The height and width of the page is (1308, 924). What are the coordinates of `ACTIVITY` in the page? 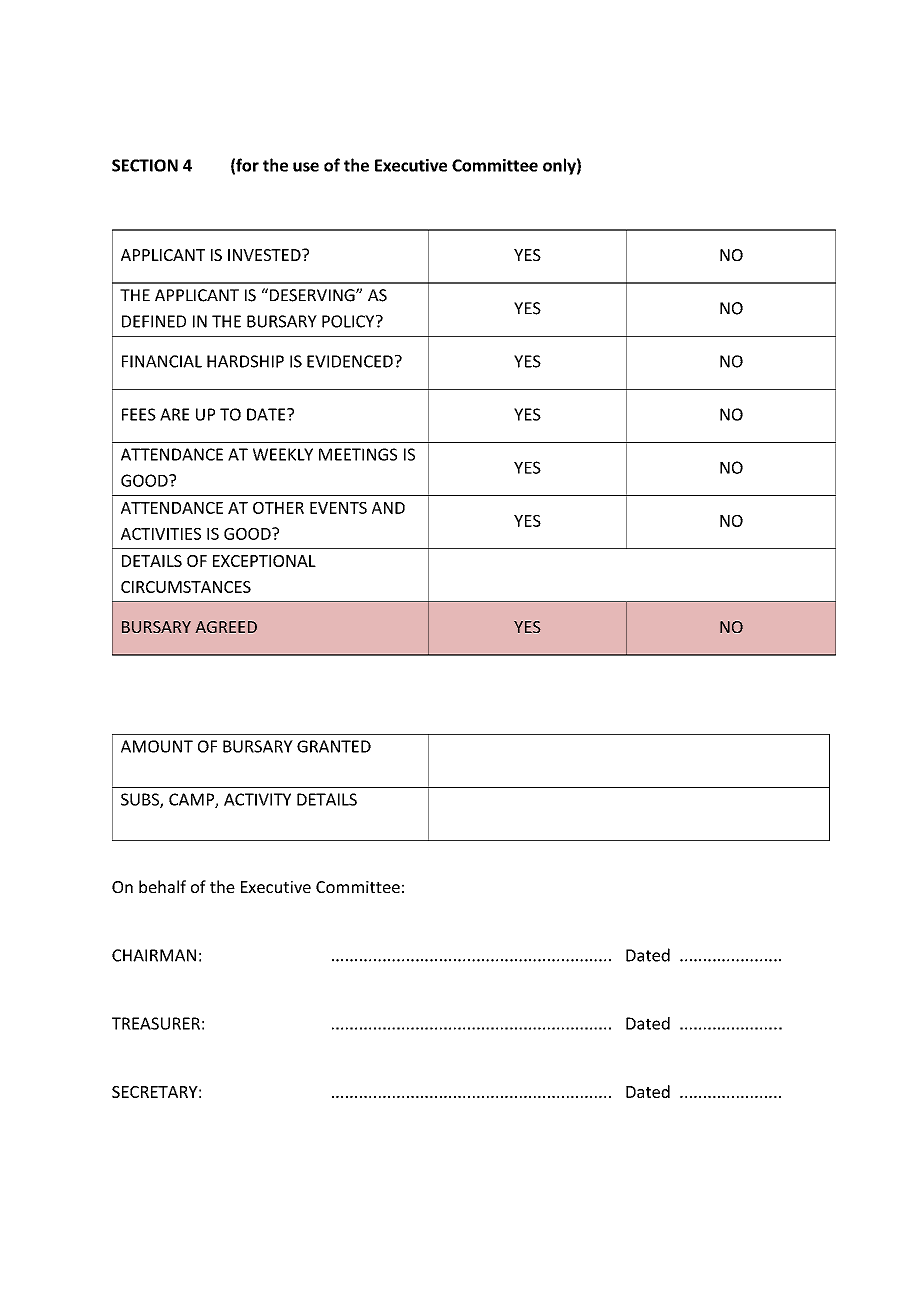 It's located at (257, 799).
